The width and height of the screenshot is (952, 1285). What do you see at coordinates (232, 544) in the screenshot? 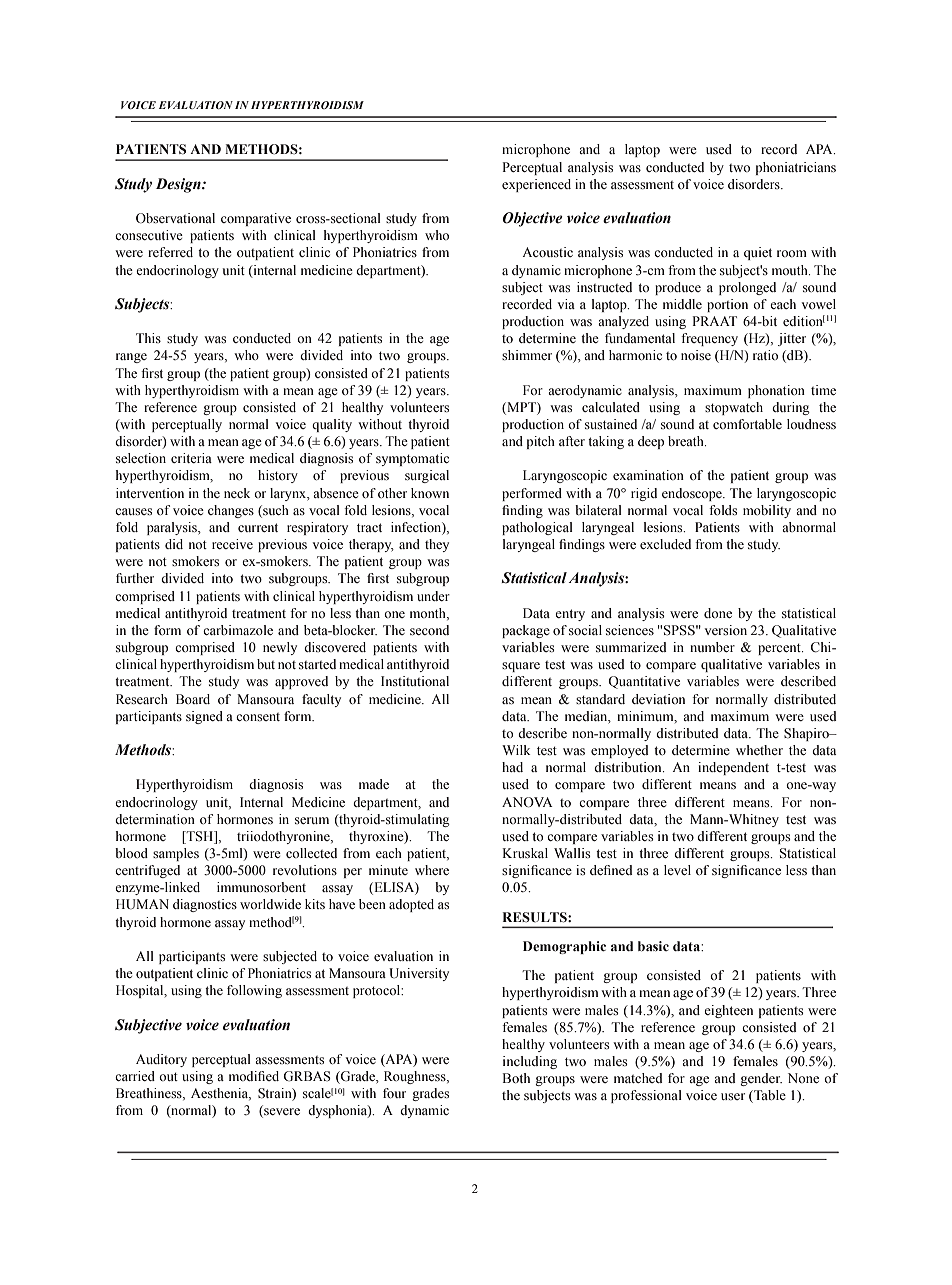
I see `receive` at bounding box center [232, 544].
